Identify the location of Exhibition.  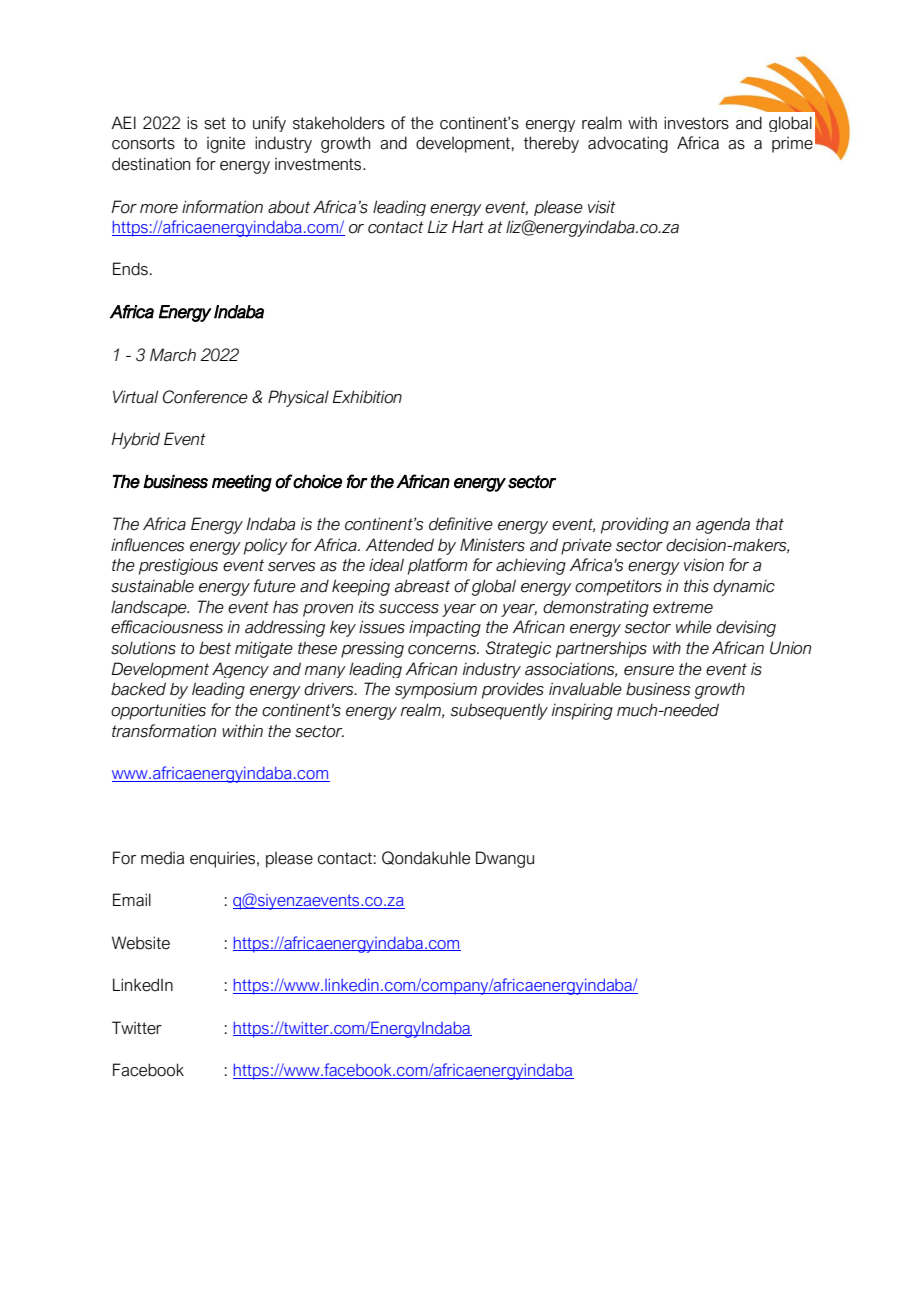
(367, 397).
